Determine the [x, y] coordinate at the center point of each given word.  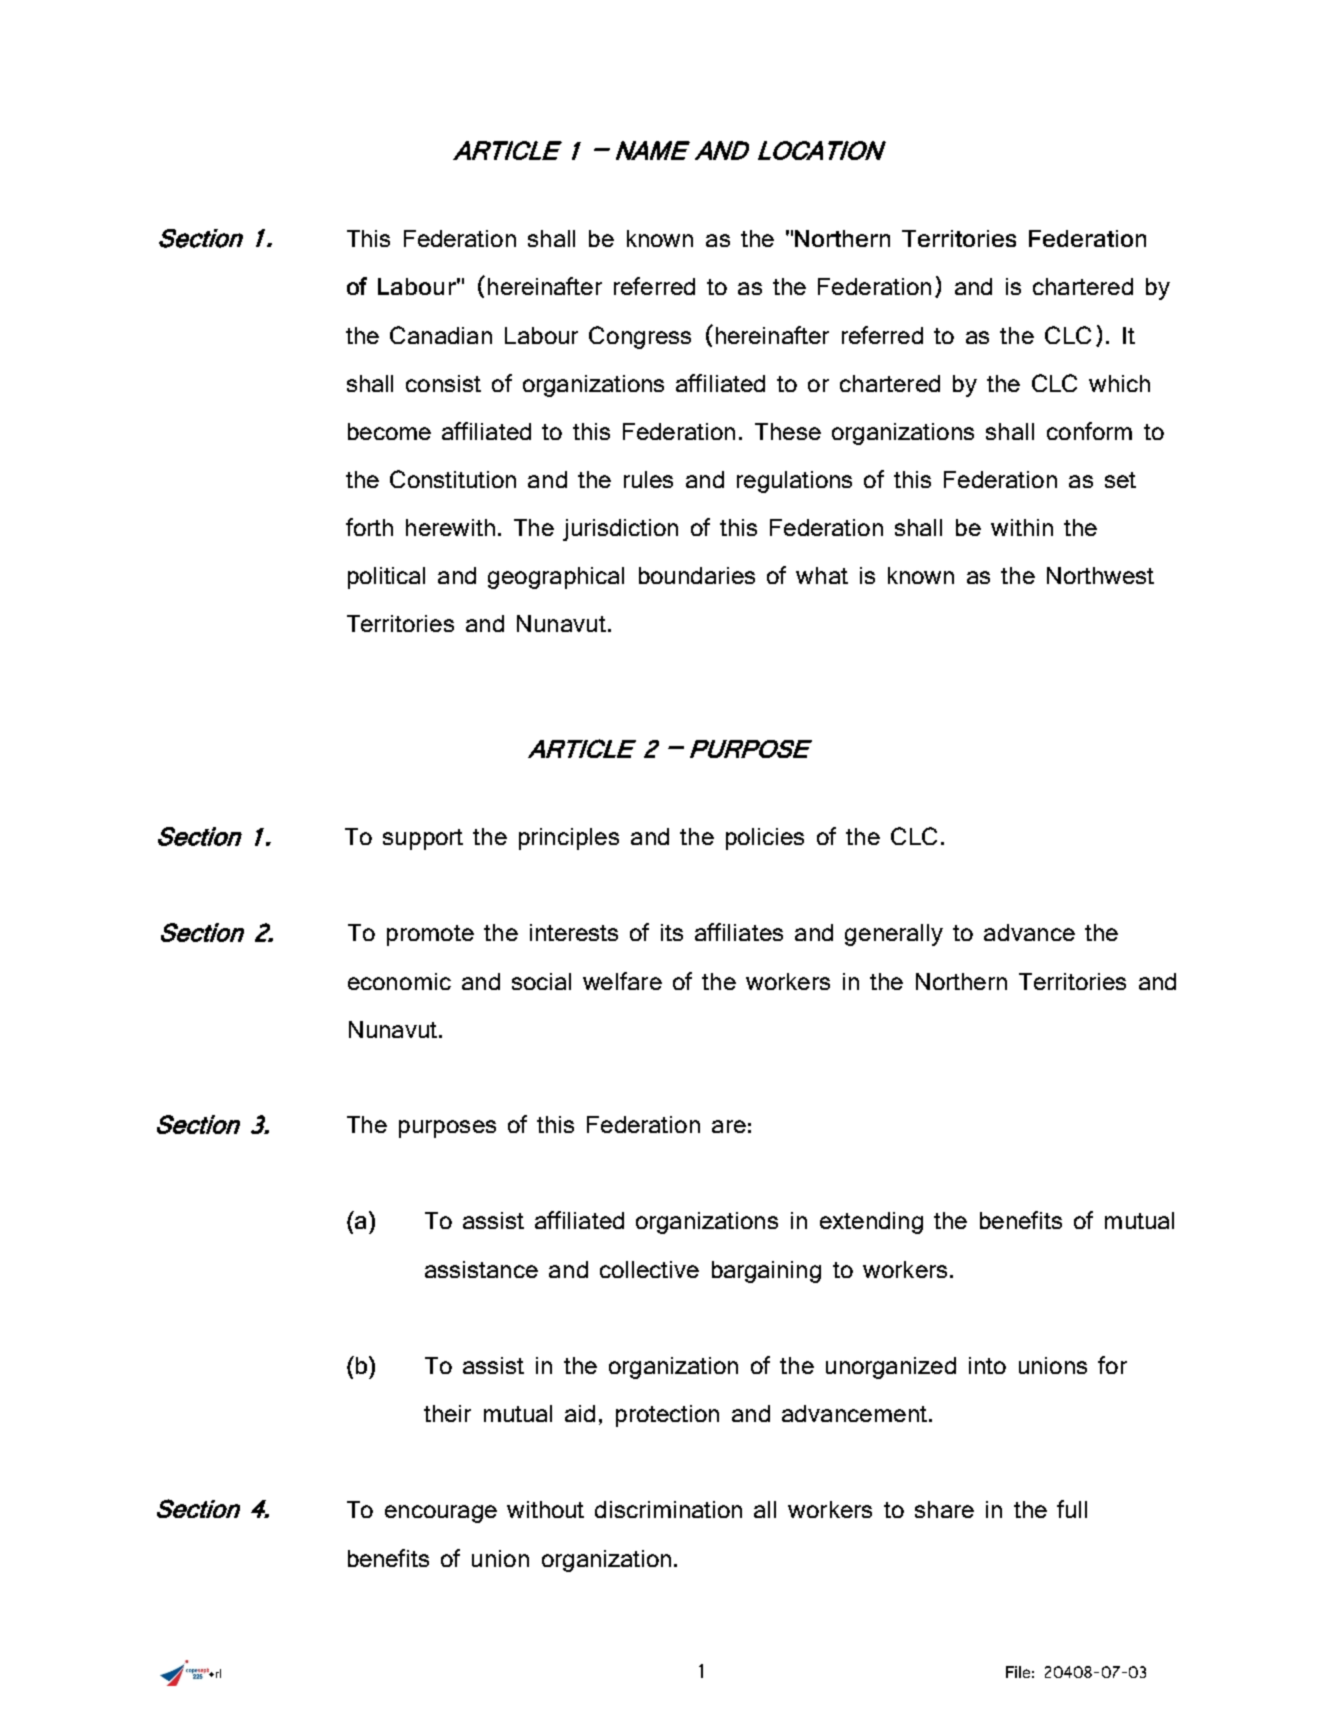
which [1119, 383]
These [788, 431]
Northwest [1100, 575]
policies [765, 839]
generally [894, 935]
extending [871, 1223]
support [423, 839]
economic [399, 981]
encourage [441, 1514]
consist [443, 383]
